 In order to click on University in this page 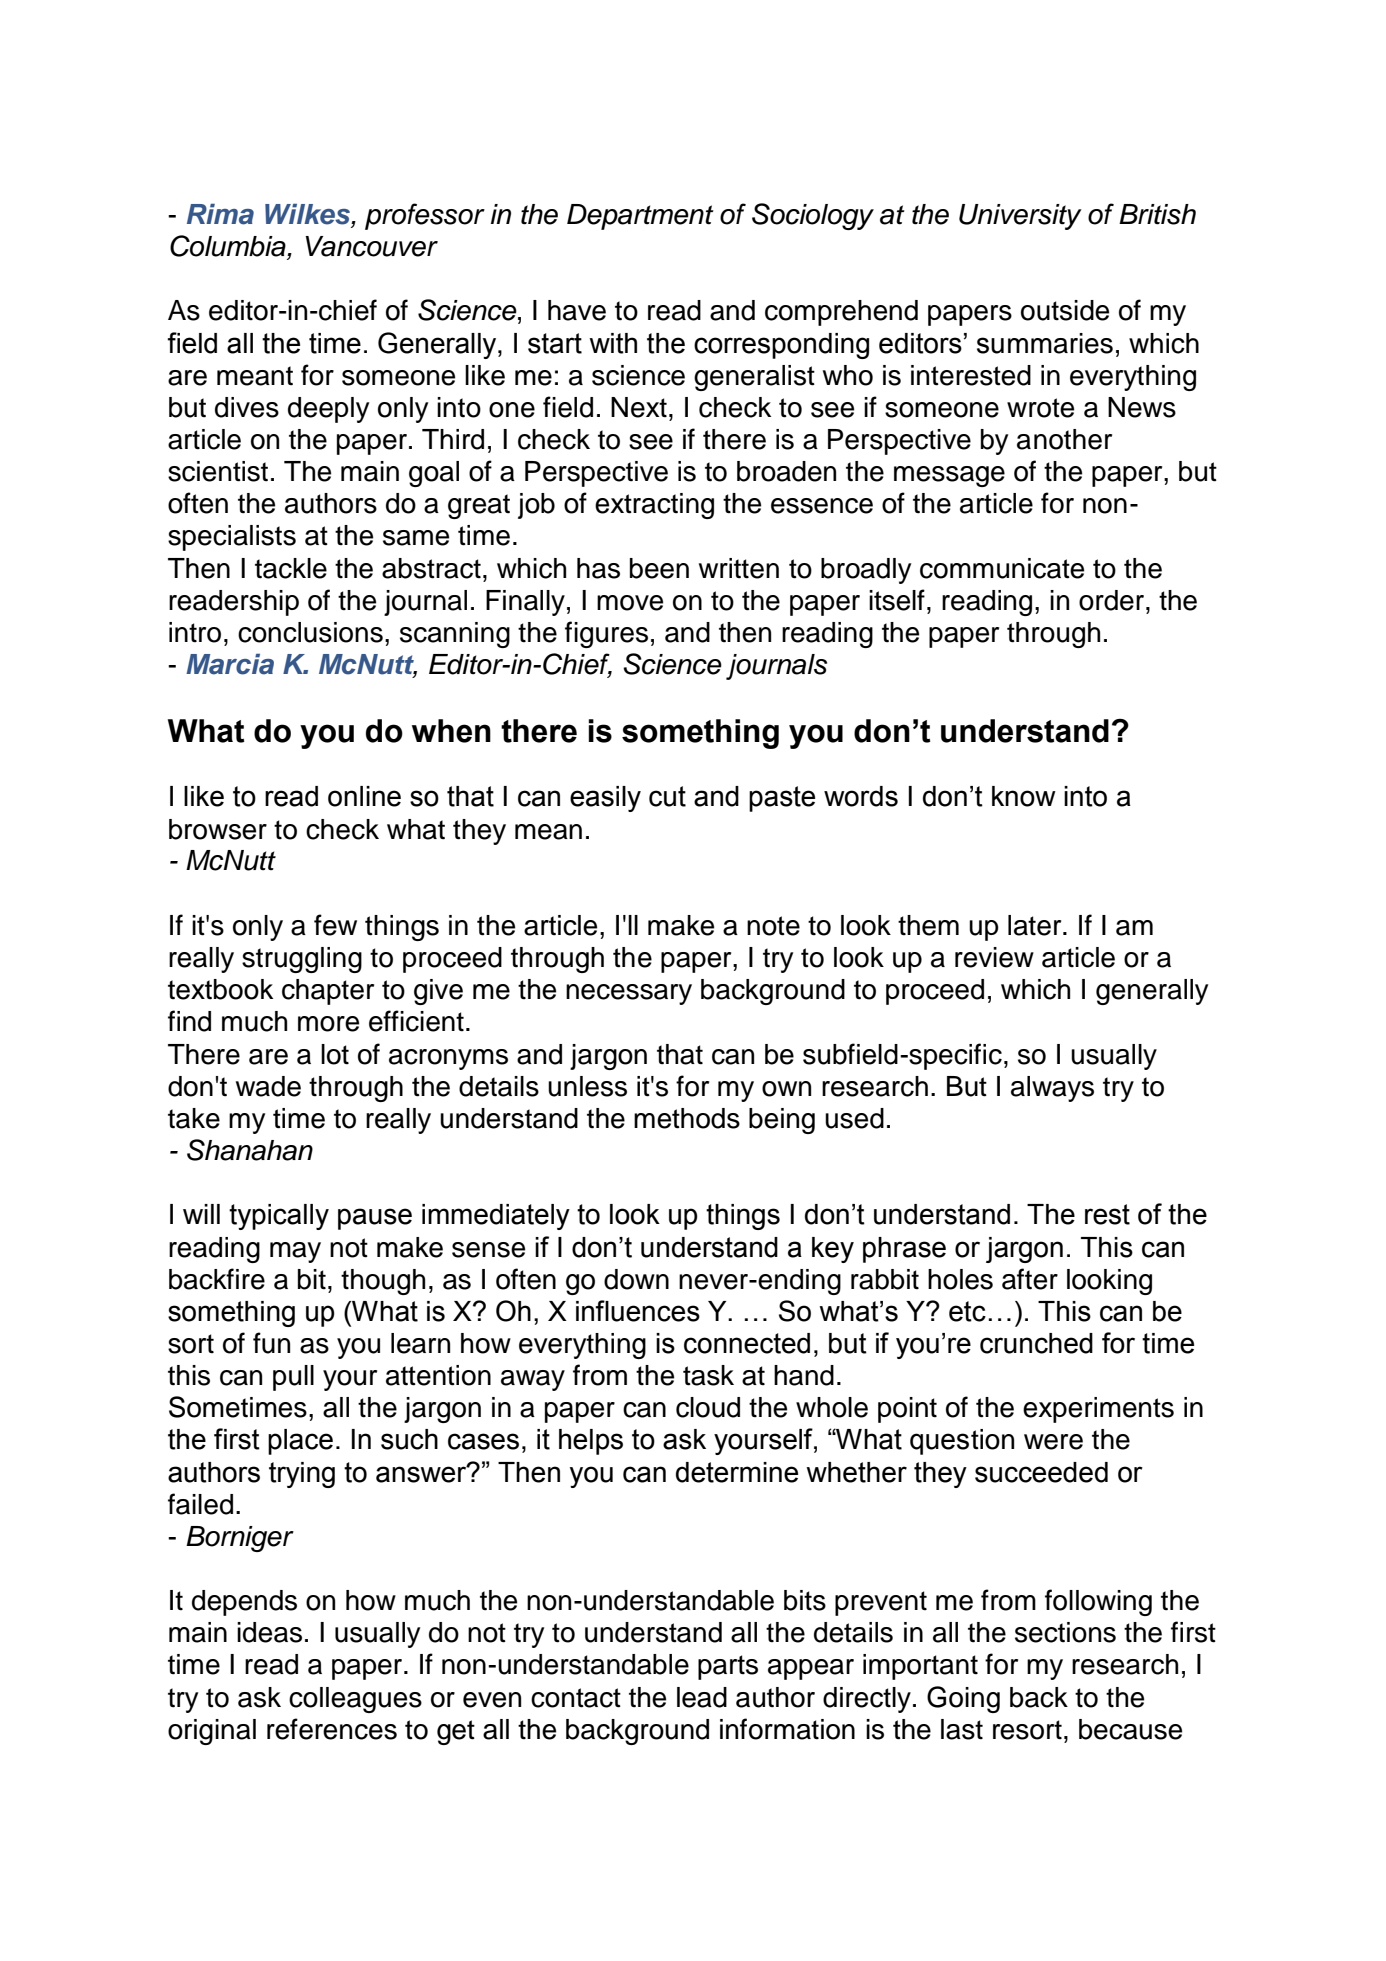, I will do `click(1020, 217)`.
